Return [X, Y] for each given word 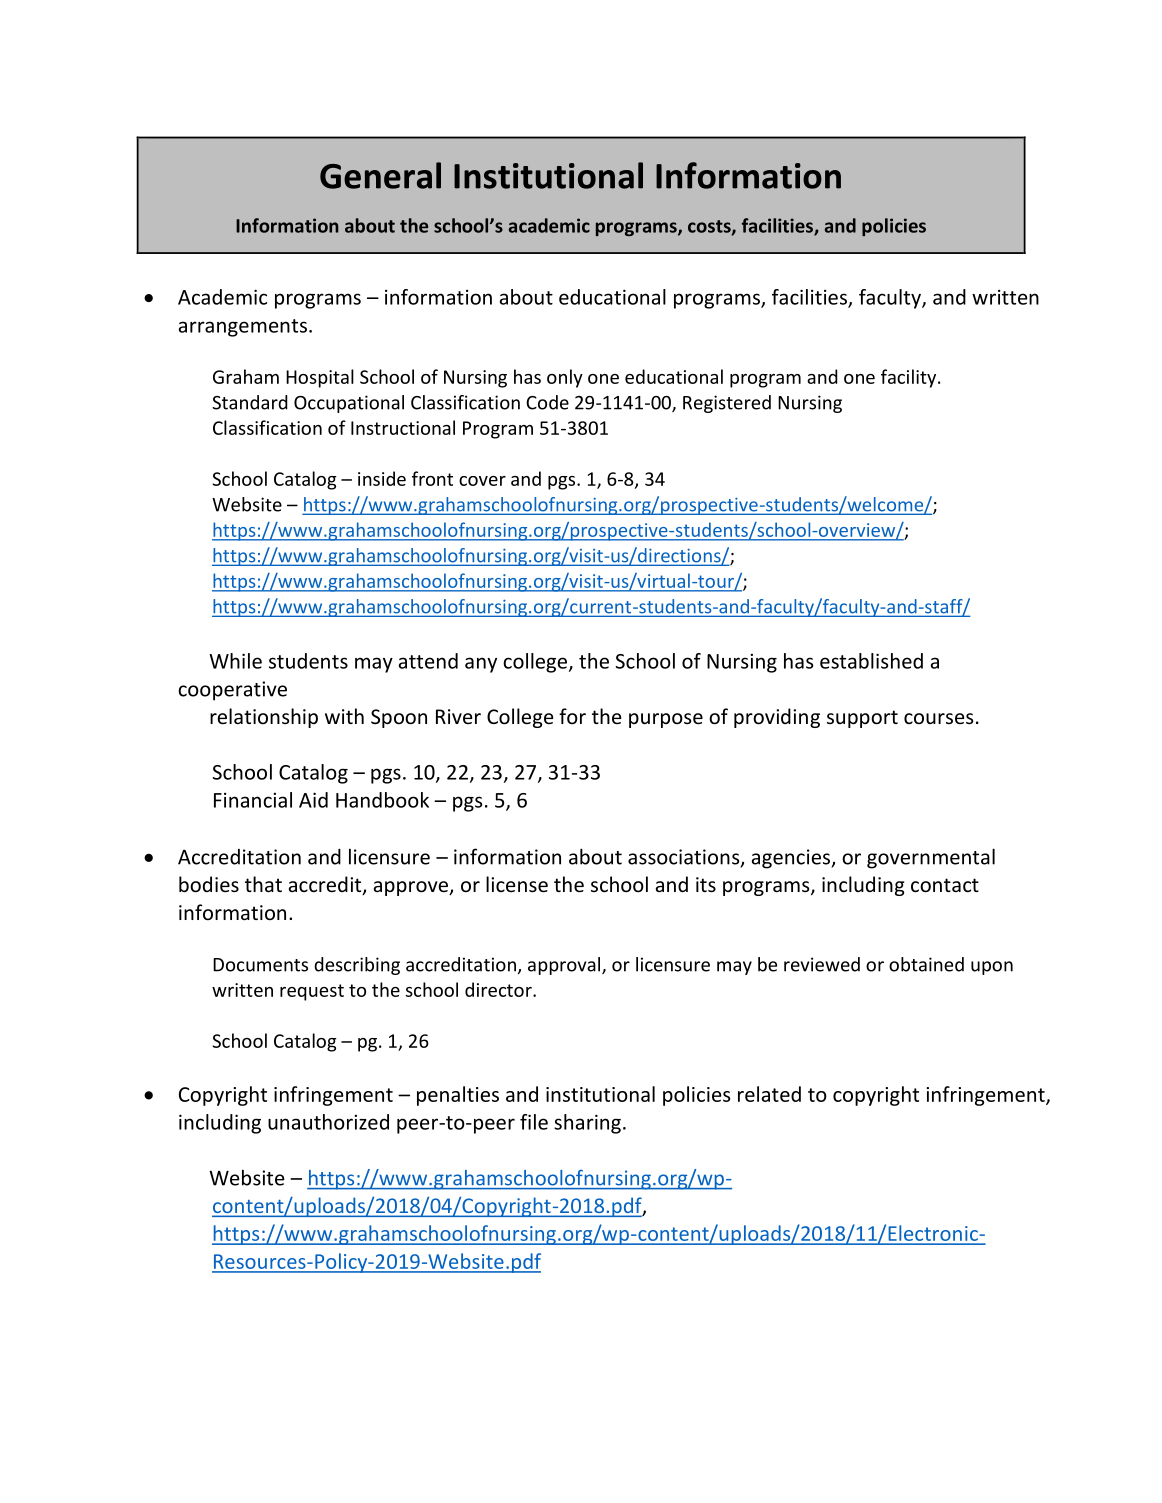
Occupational [349, 404]
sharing [587, 1124]
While [235, 661]
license [517, 884]
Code [547, 402]
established [871, 661]
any [481, 665]
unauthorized [328, 1122]
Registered [727, 404]
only [565, 378]
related [769, 1094]
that [263, 884]
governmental [931, 858]
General [380, 175]
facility [910, 378]
